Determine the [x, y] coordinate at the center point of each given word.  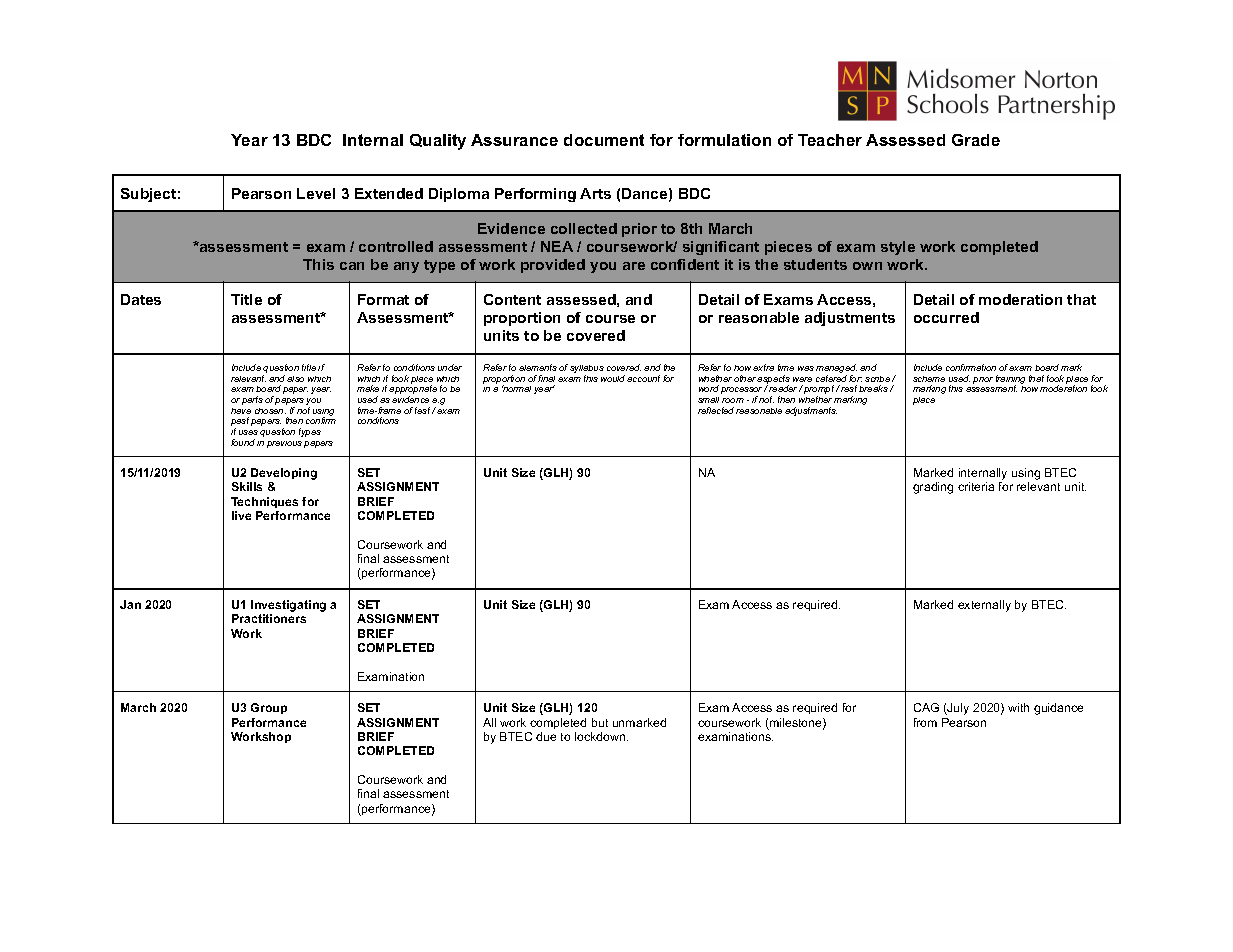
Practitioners [269, 618]
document [604, 140]
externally [984, 606]
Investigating [288, 607]
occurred [946, 317]
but [600, 722]
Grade [976, 140]
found [243, 442]
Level [316, 193]
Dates [141, 299]
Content [512, 299]
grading [933, 488]
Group [269, 708]
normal [516, 388]
